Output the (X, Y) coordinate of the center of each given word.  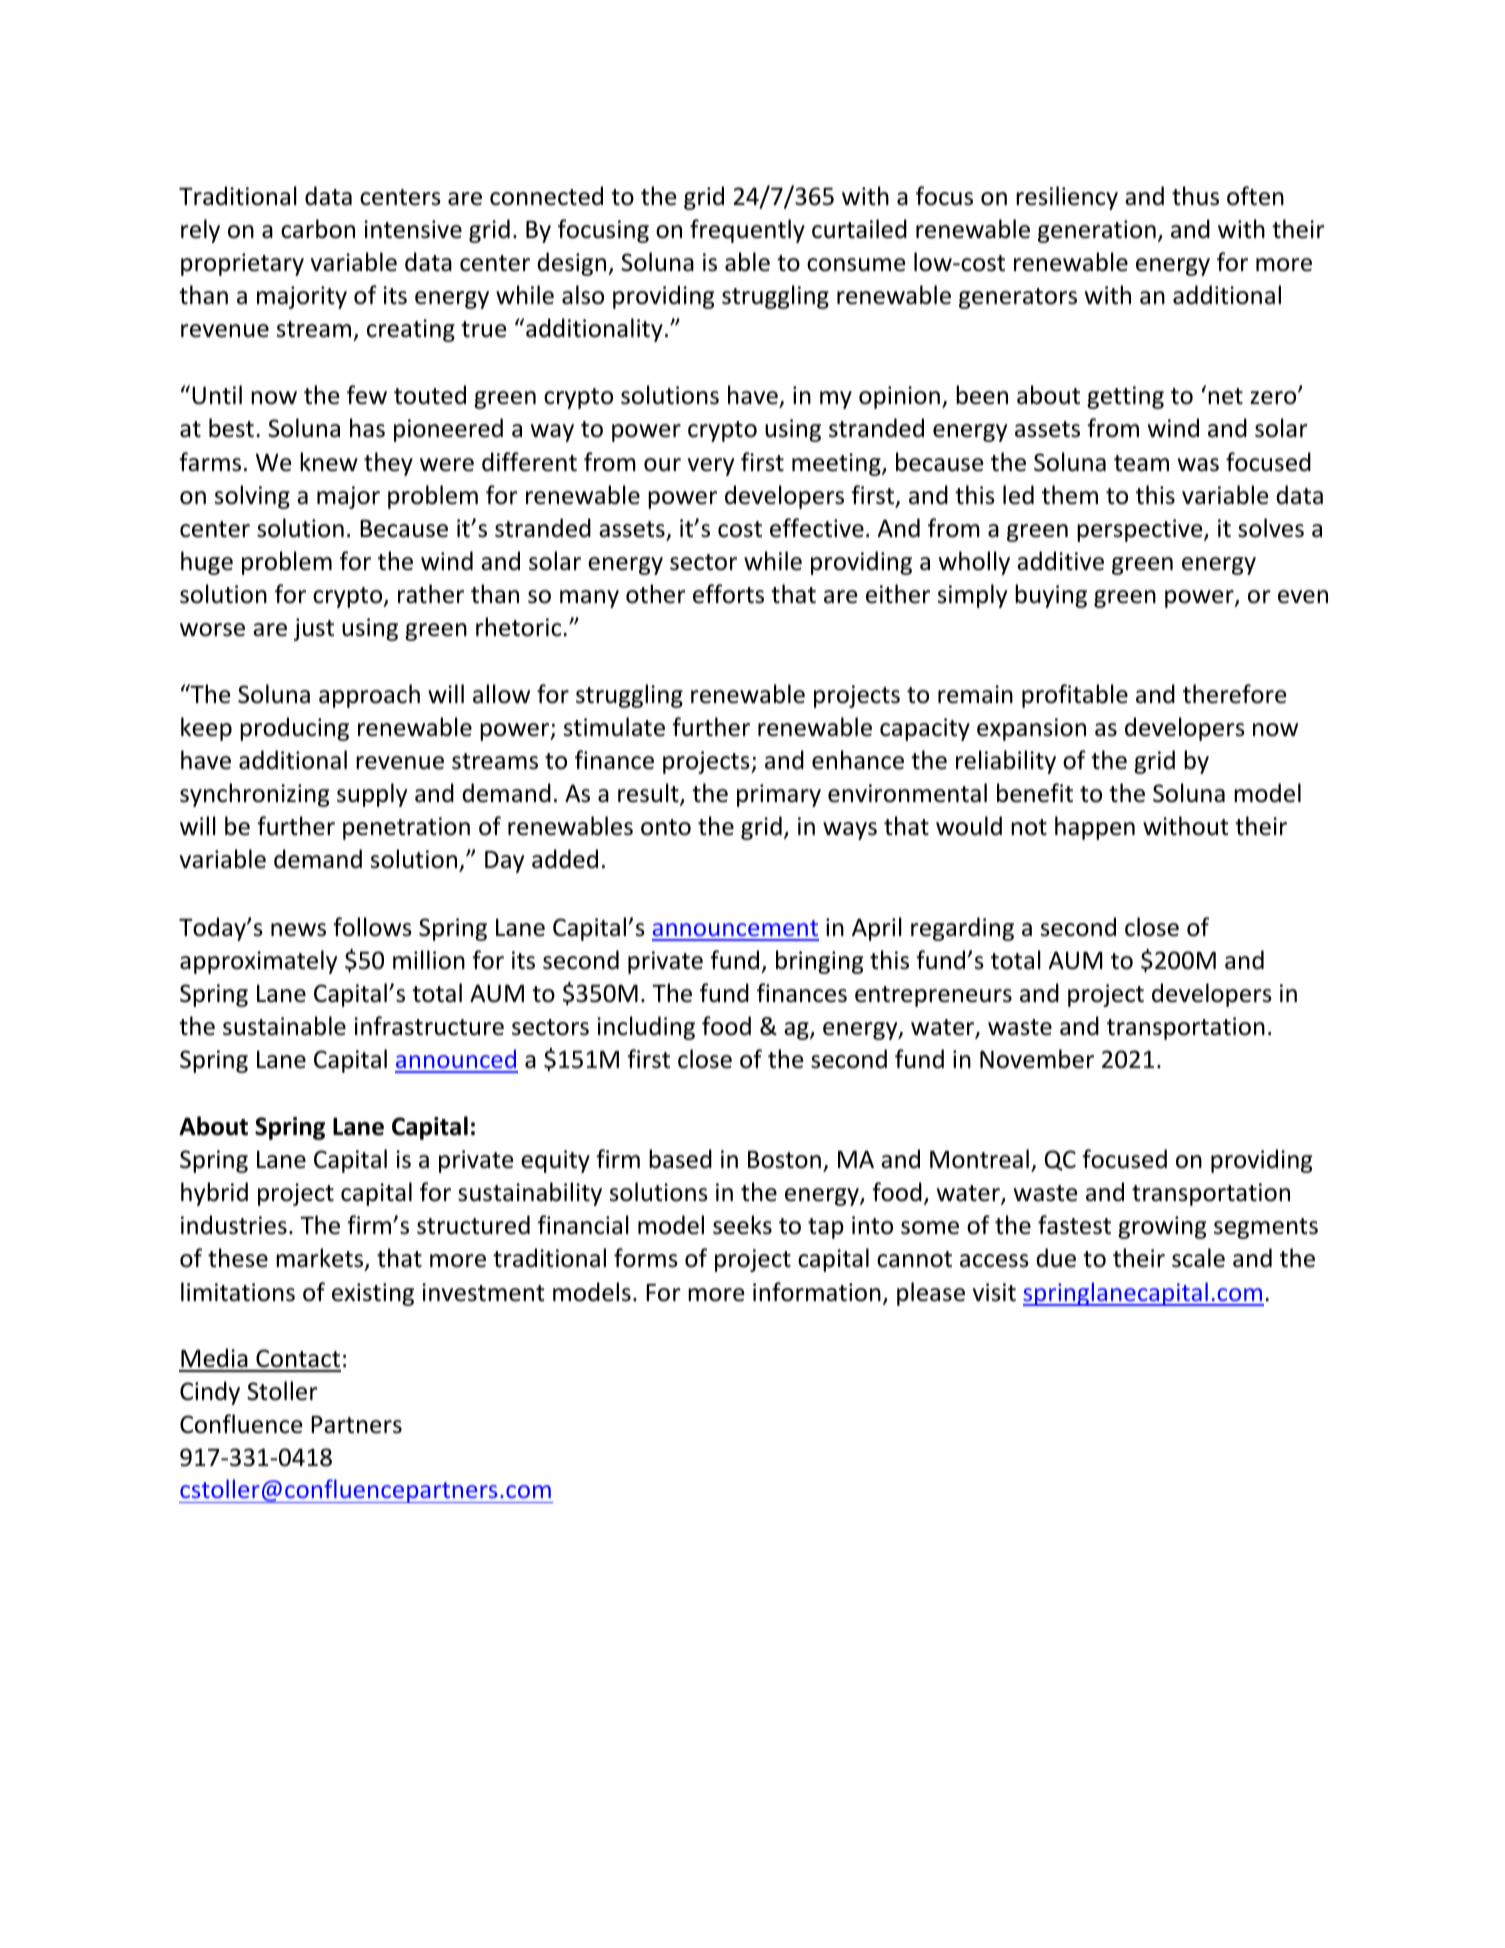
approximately (258, 962)
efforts (728, 594)
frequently (747, 231)
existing (373, 1294)
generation (1097, 231)
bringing (820, 962)
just (314, 629)
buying (1051, 596)
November (1037, 1059)
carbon (318, 229)
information (817, 1292)
